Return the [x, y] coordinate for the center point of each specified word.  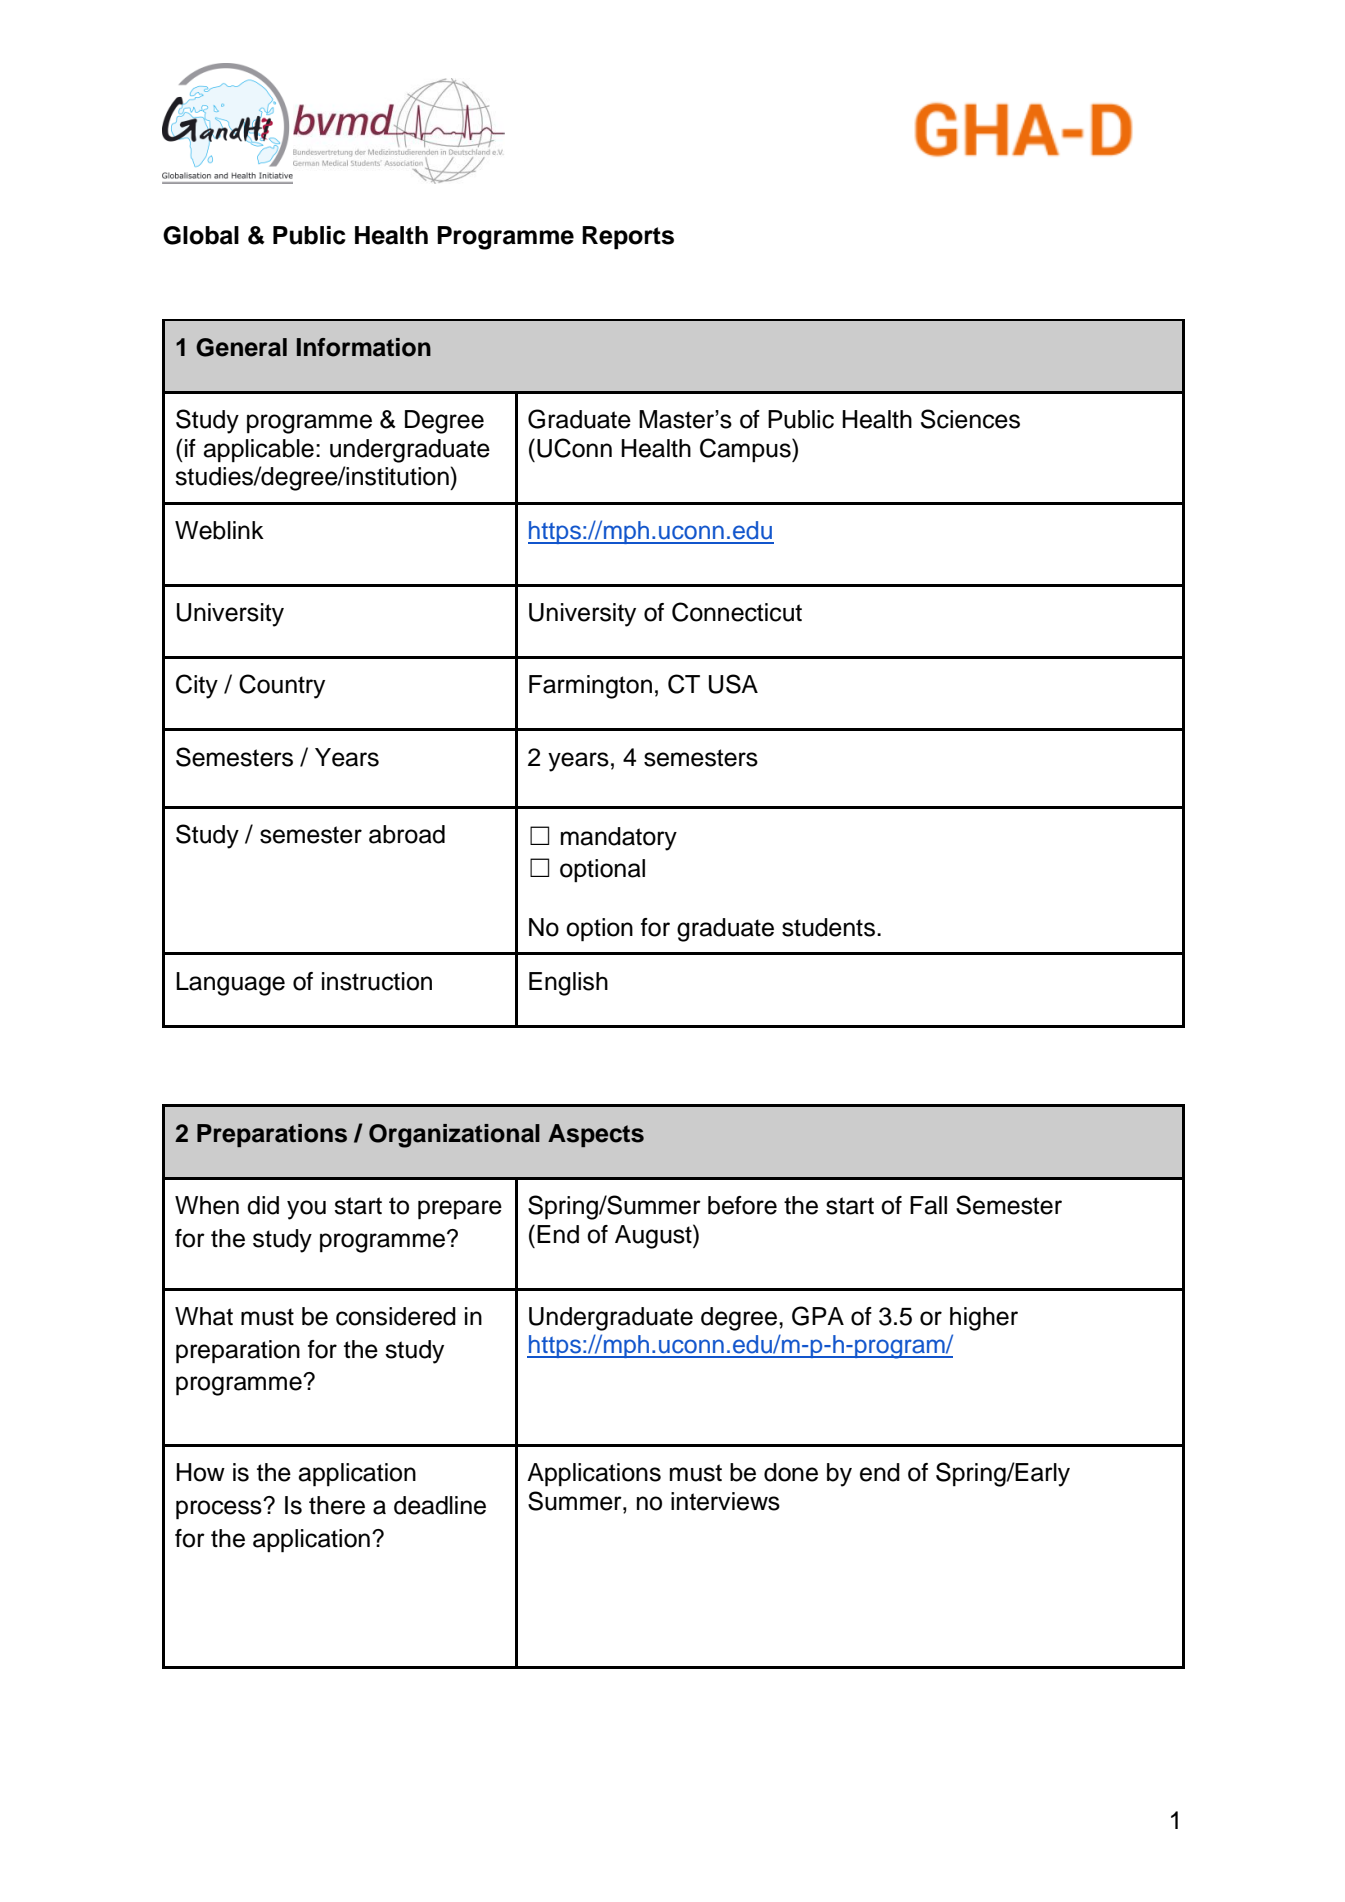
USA [733, 684]
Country [282, 686]
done [791, 1472]
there [337, 1505]
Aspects [596, 1135]
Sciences [970, 419]
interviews [725, 1501]
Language [230, 984]
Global [201, 235]
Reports [628, 238]
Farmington [590, 687]
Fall [928, 1205]
